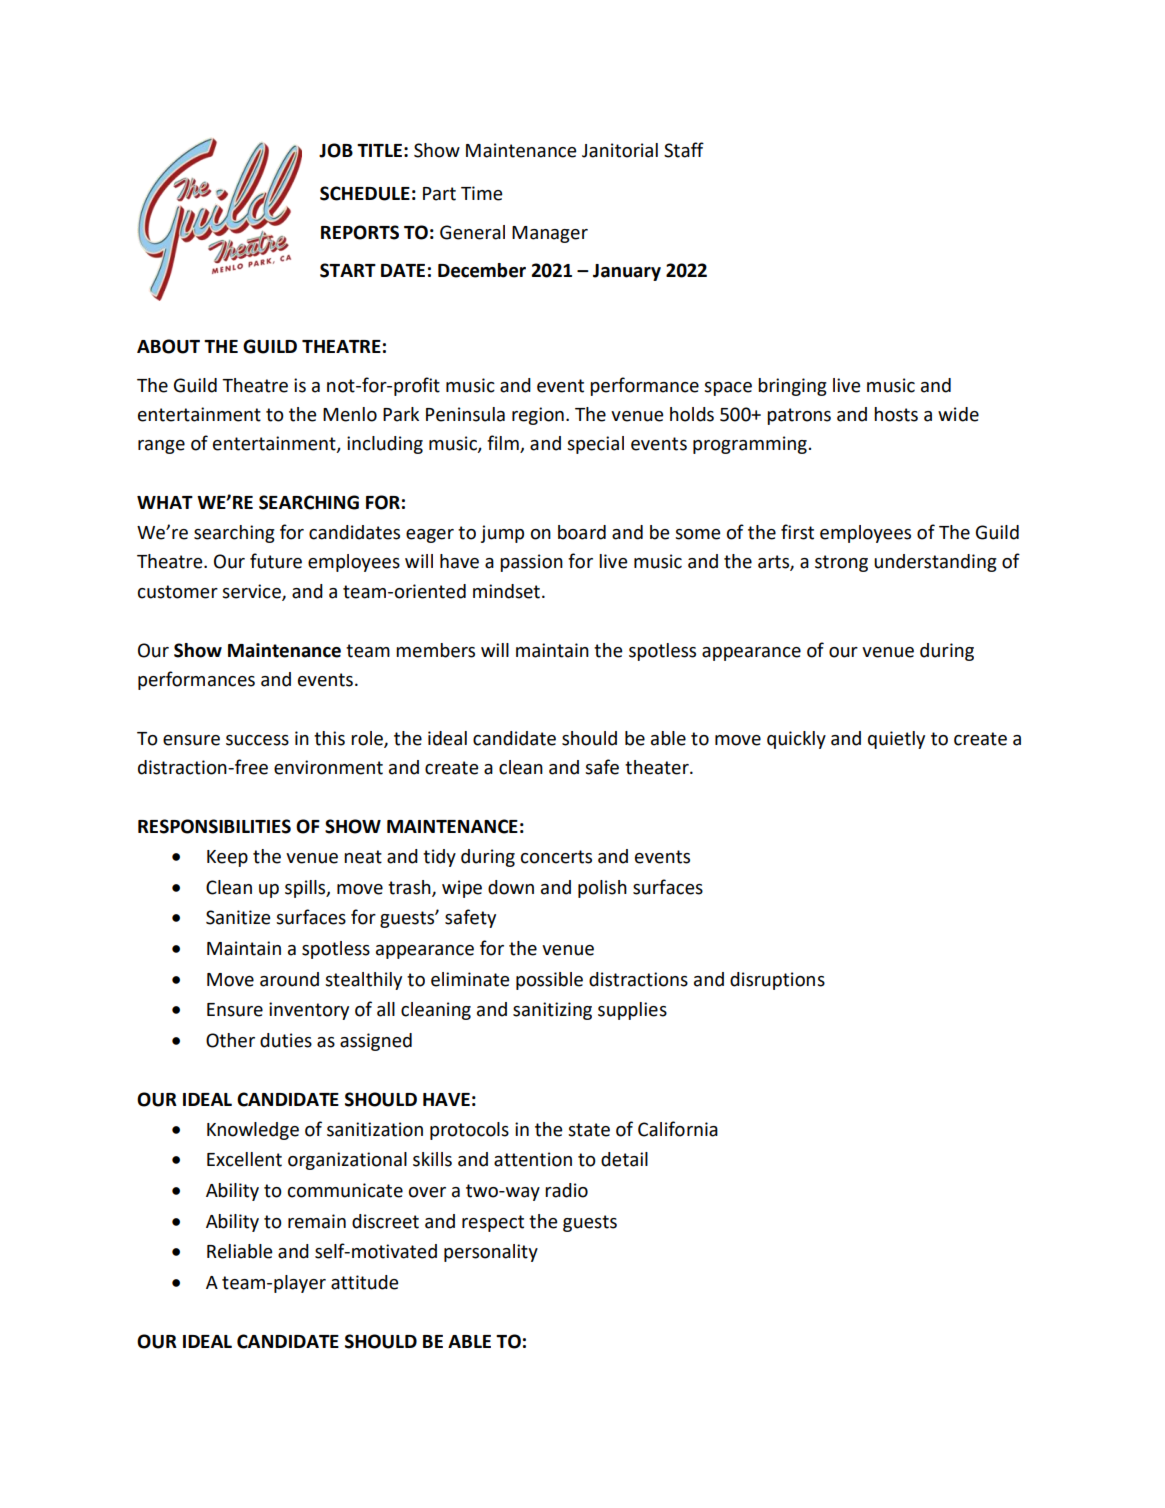  I want to click on remain, so click(317, 1221).
